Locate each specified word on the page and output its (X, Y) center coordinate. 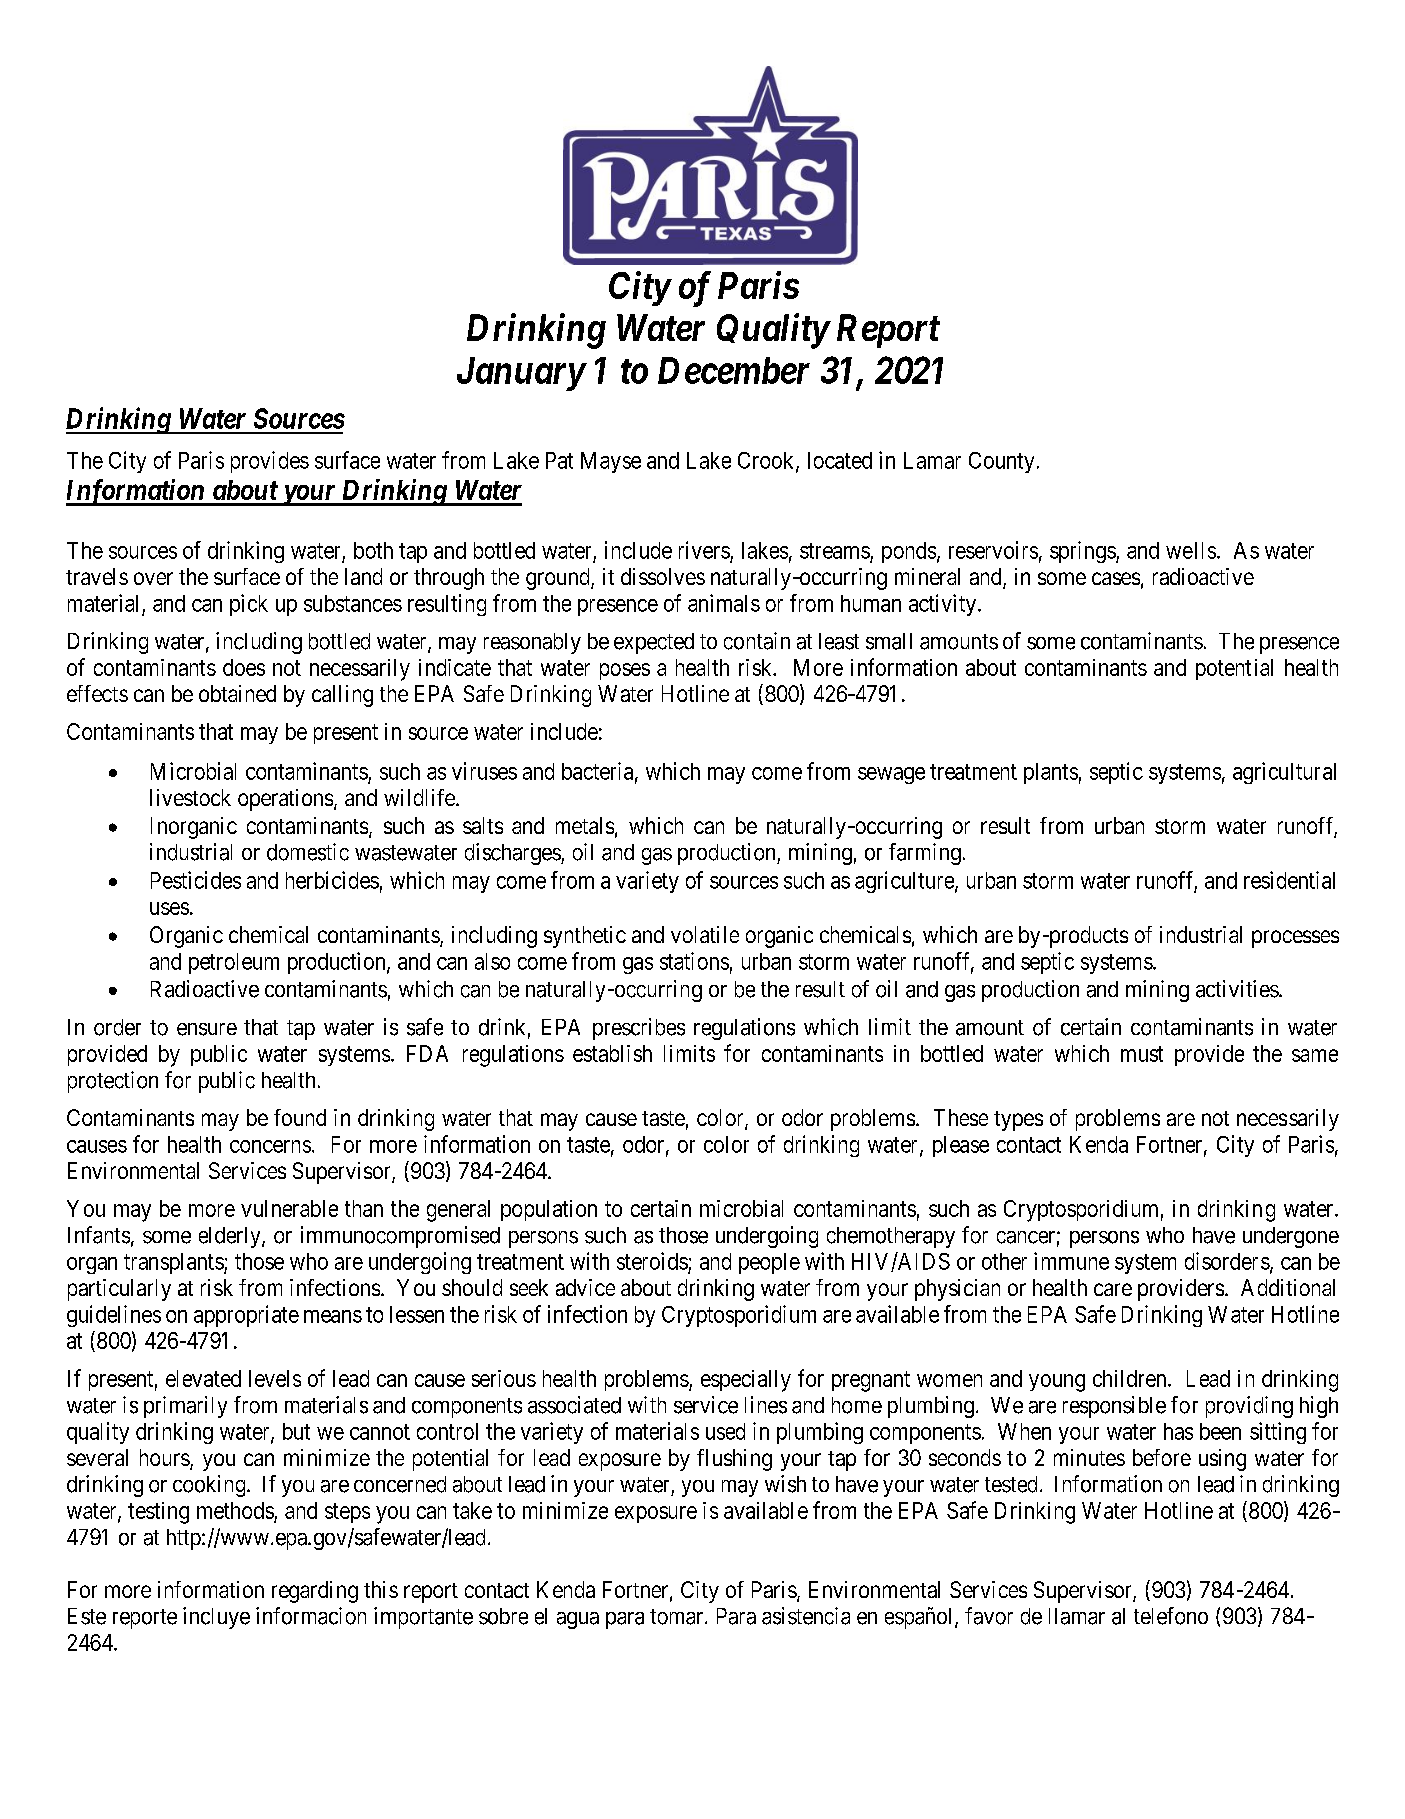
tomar (678, 1617)
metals (585, 825)
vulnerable (289, 1208)
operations (285, 800)
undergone (1291, 1237)
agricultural (1284, 773)
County (1001, 462)
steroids (652, 1261)
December (734, 370)
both (373, 550)
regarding (315, 1592)
